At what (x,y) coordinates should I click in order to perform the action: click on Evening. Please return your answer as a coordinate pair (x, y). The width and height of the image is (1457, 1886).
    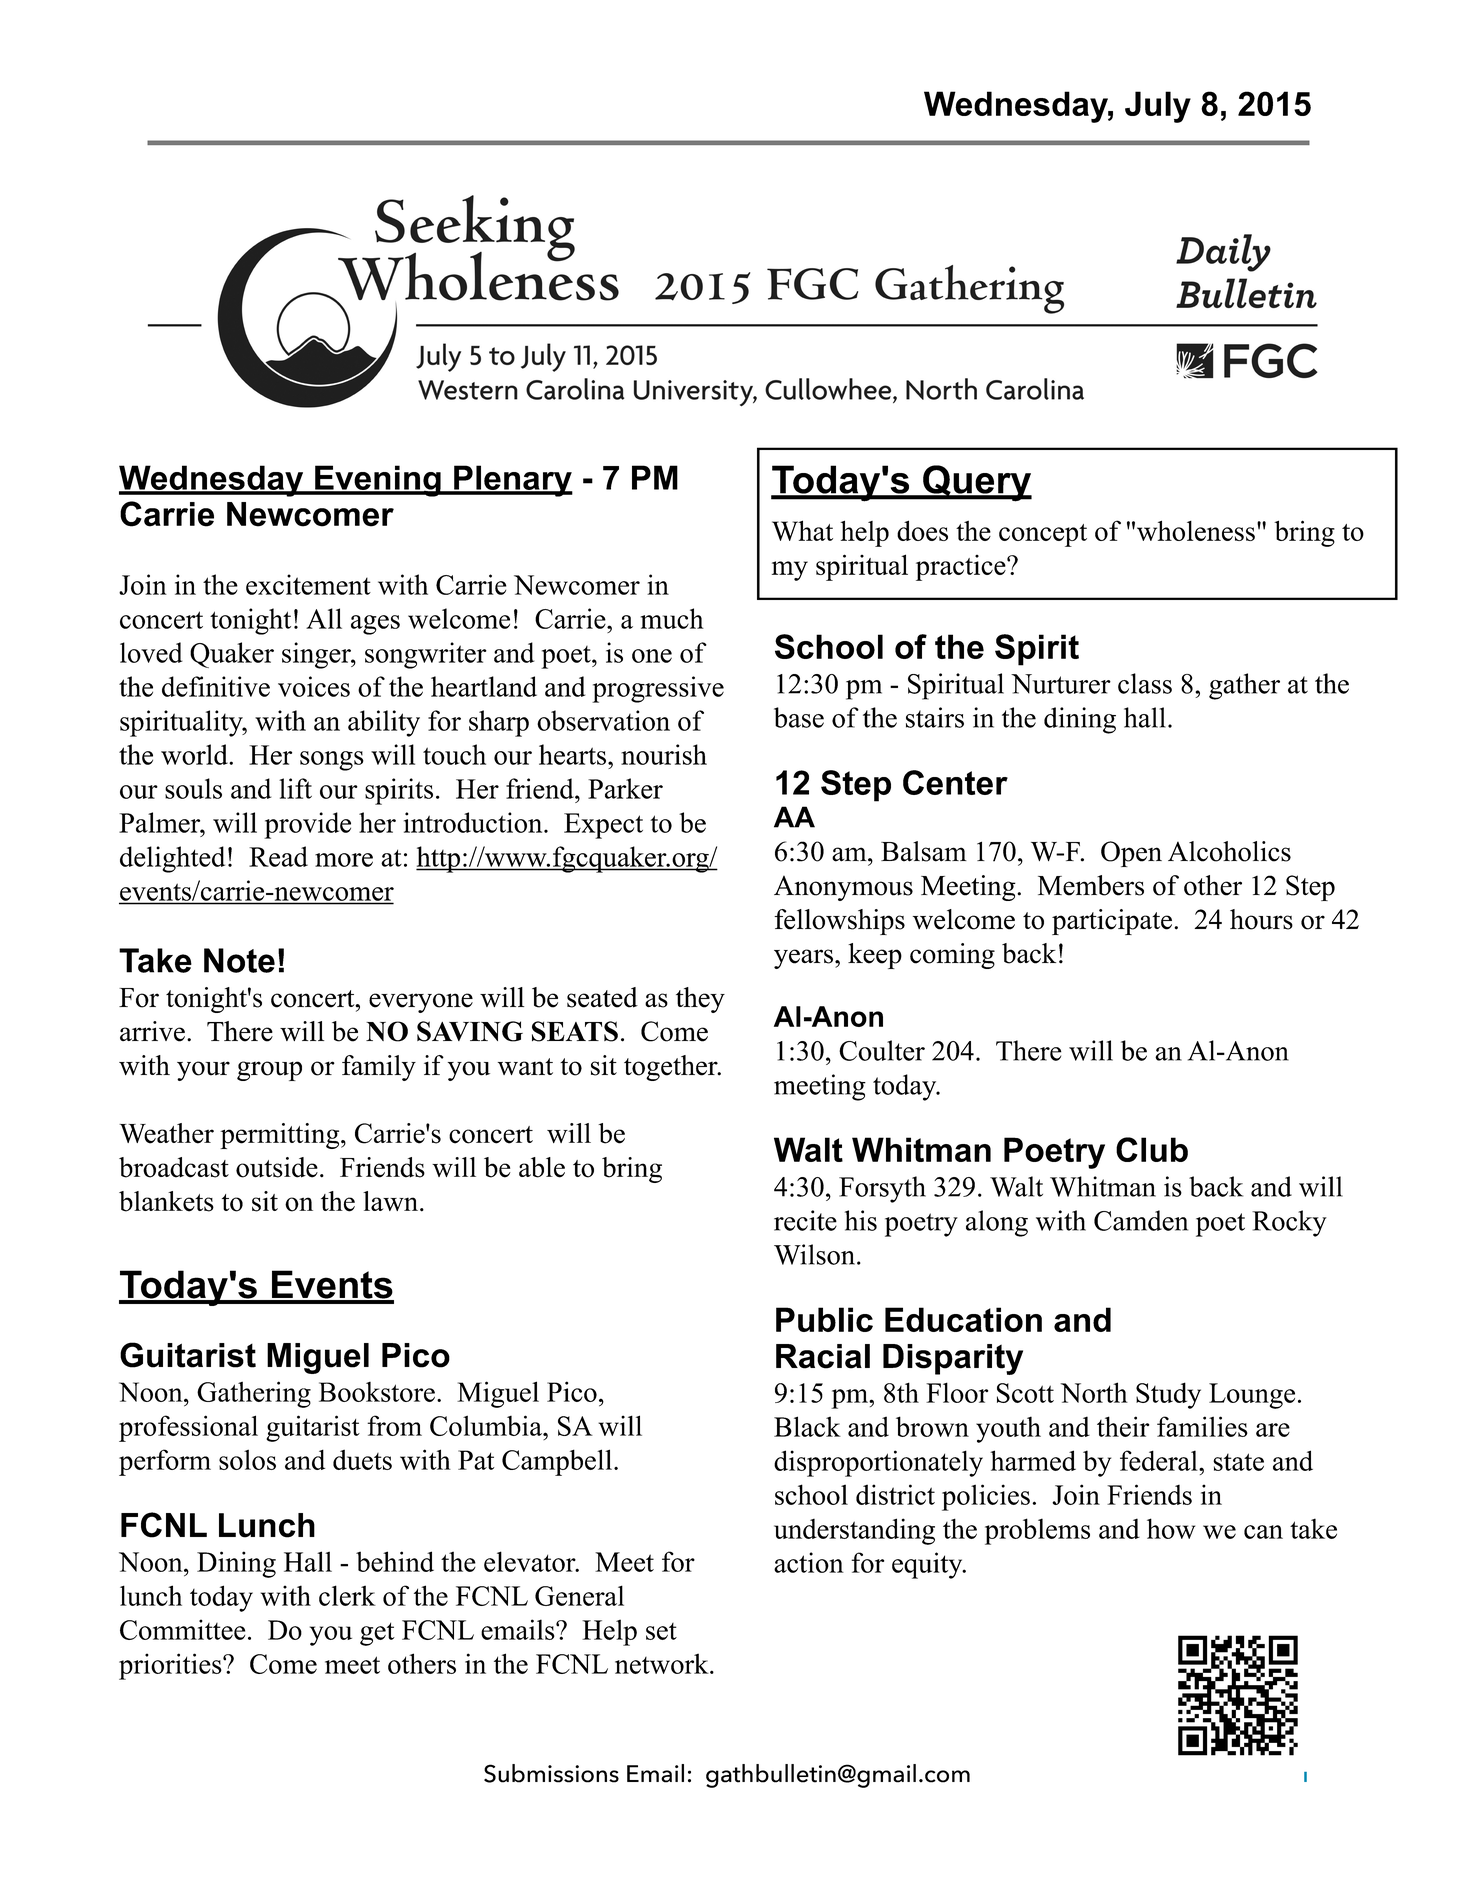
    Looking at the image, I should click on (378, 481).
